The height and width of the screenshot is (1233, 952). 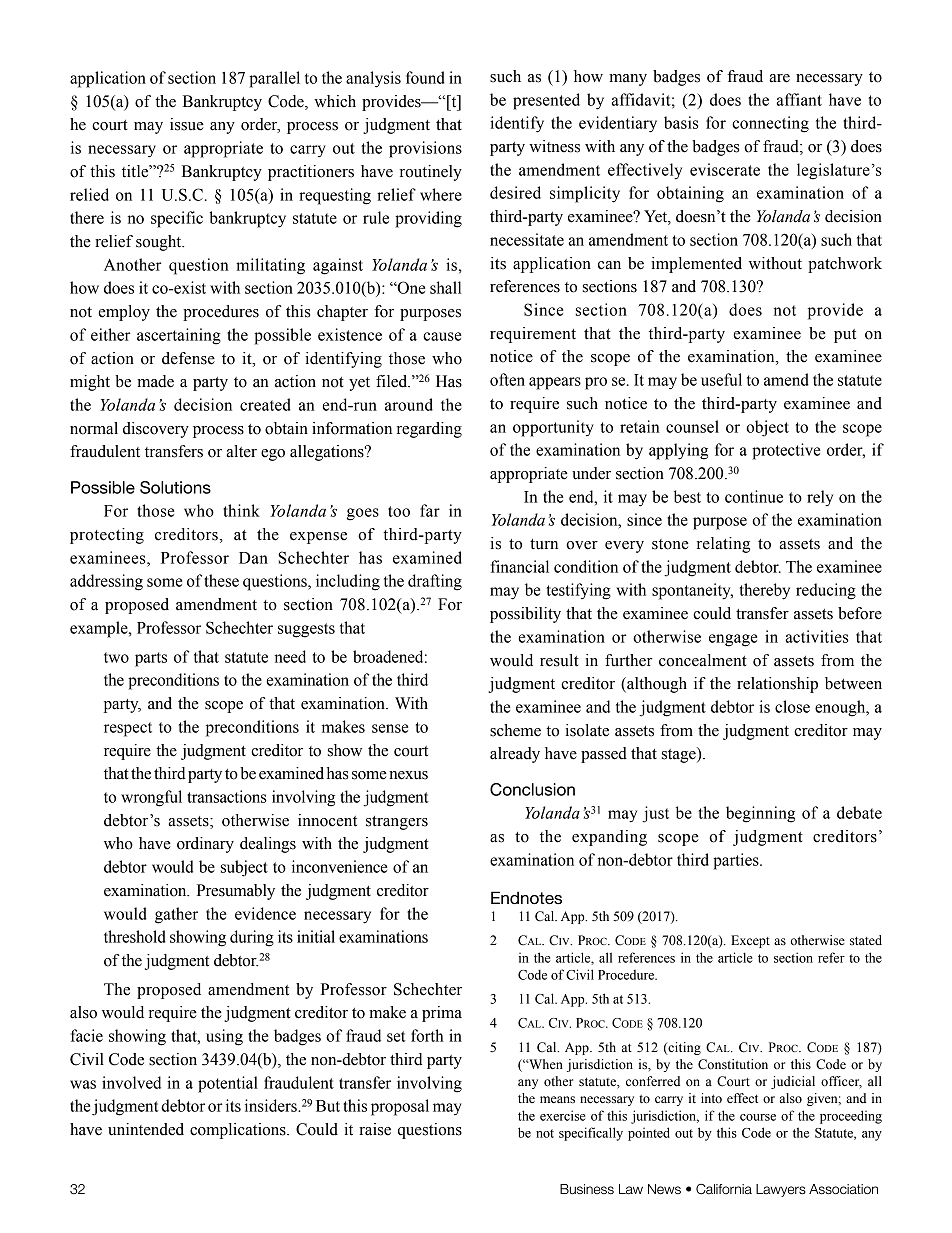 I want to click on unintended, so click(x=146, y=1129).
